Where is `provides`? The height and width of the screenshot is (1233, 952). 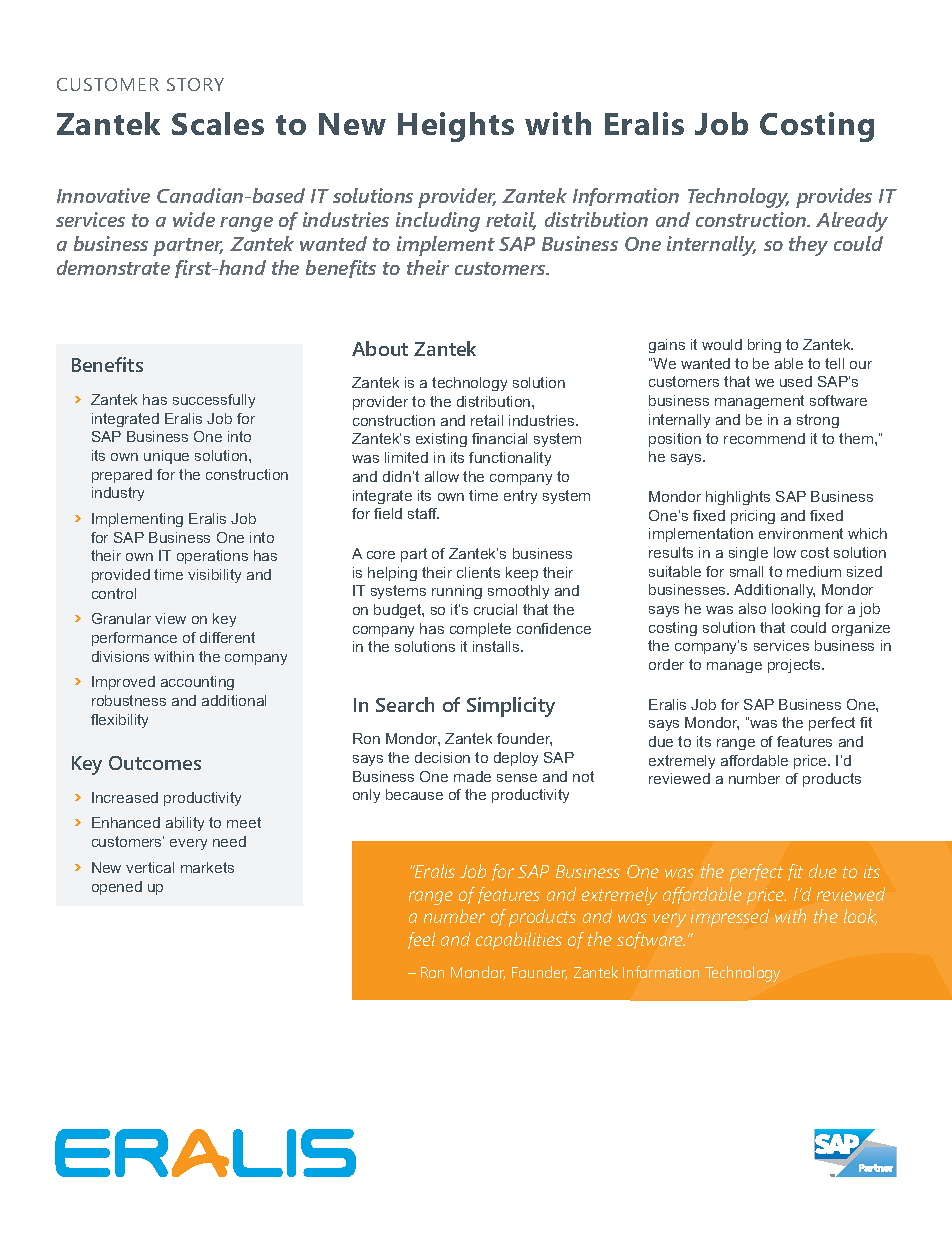 provides is located at coordinates (834, 198).
